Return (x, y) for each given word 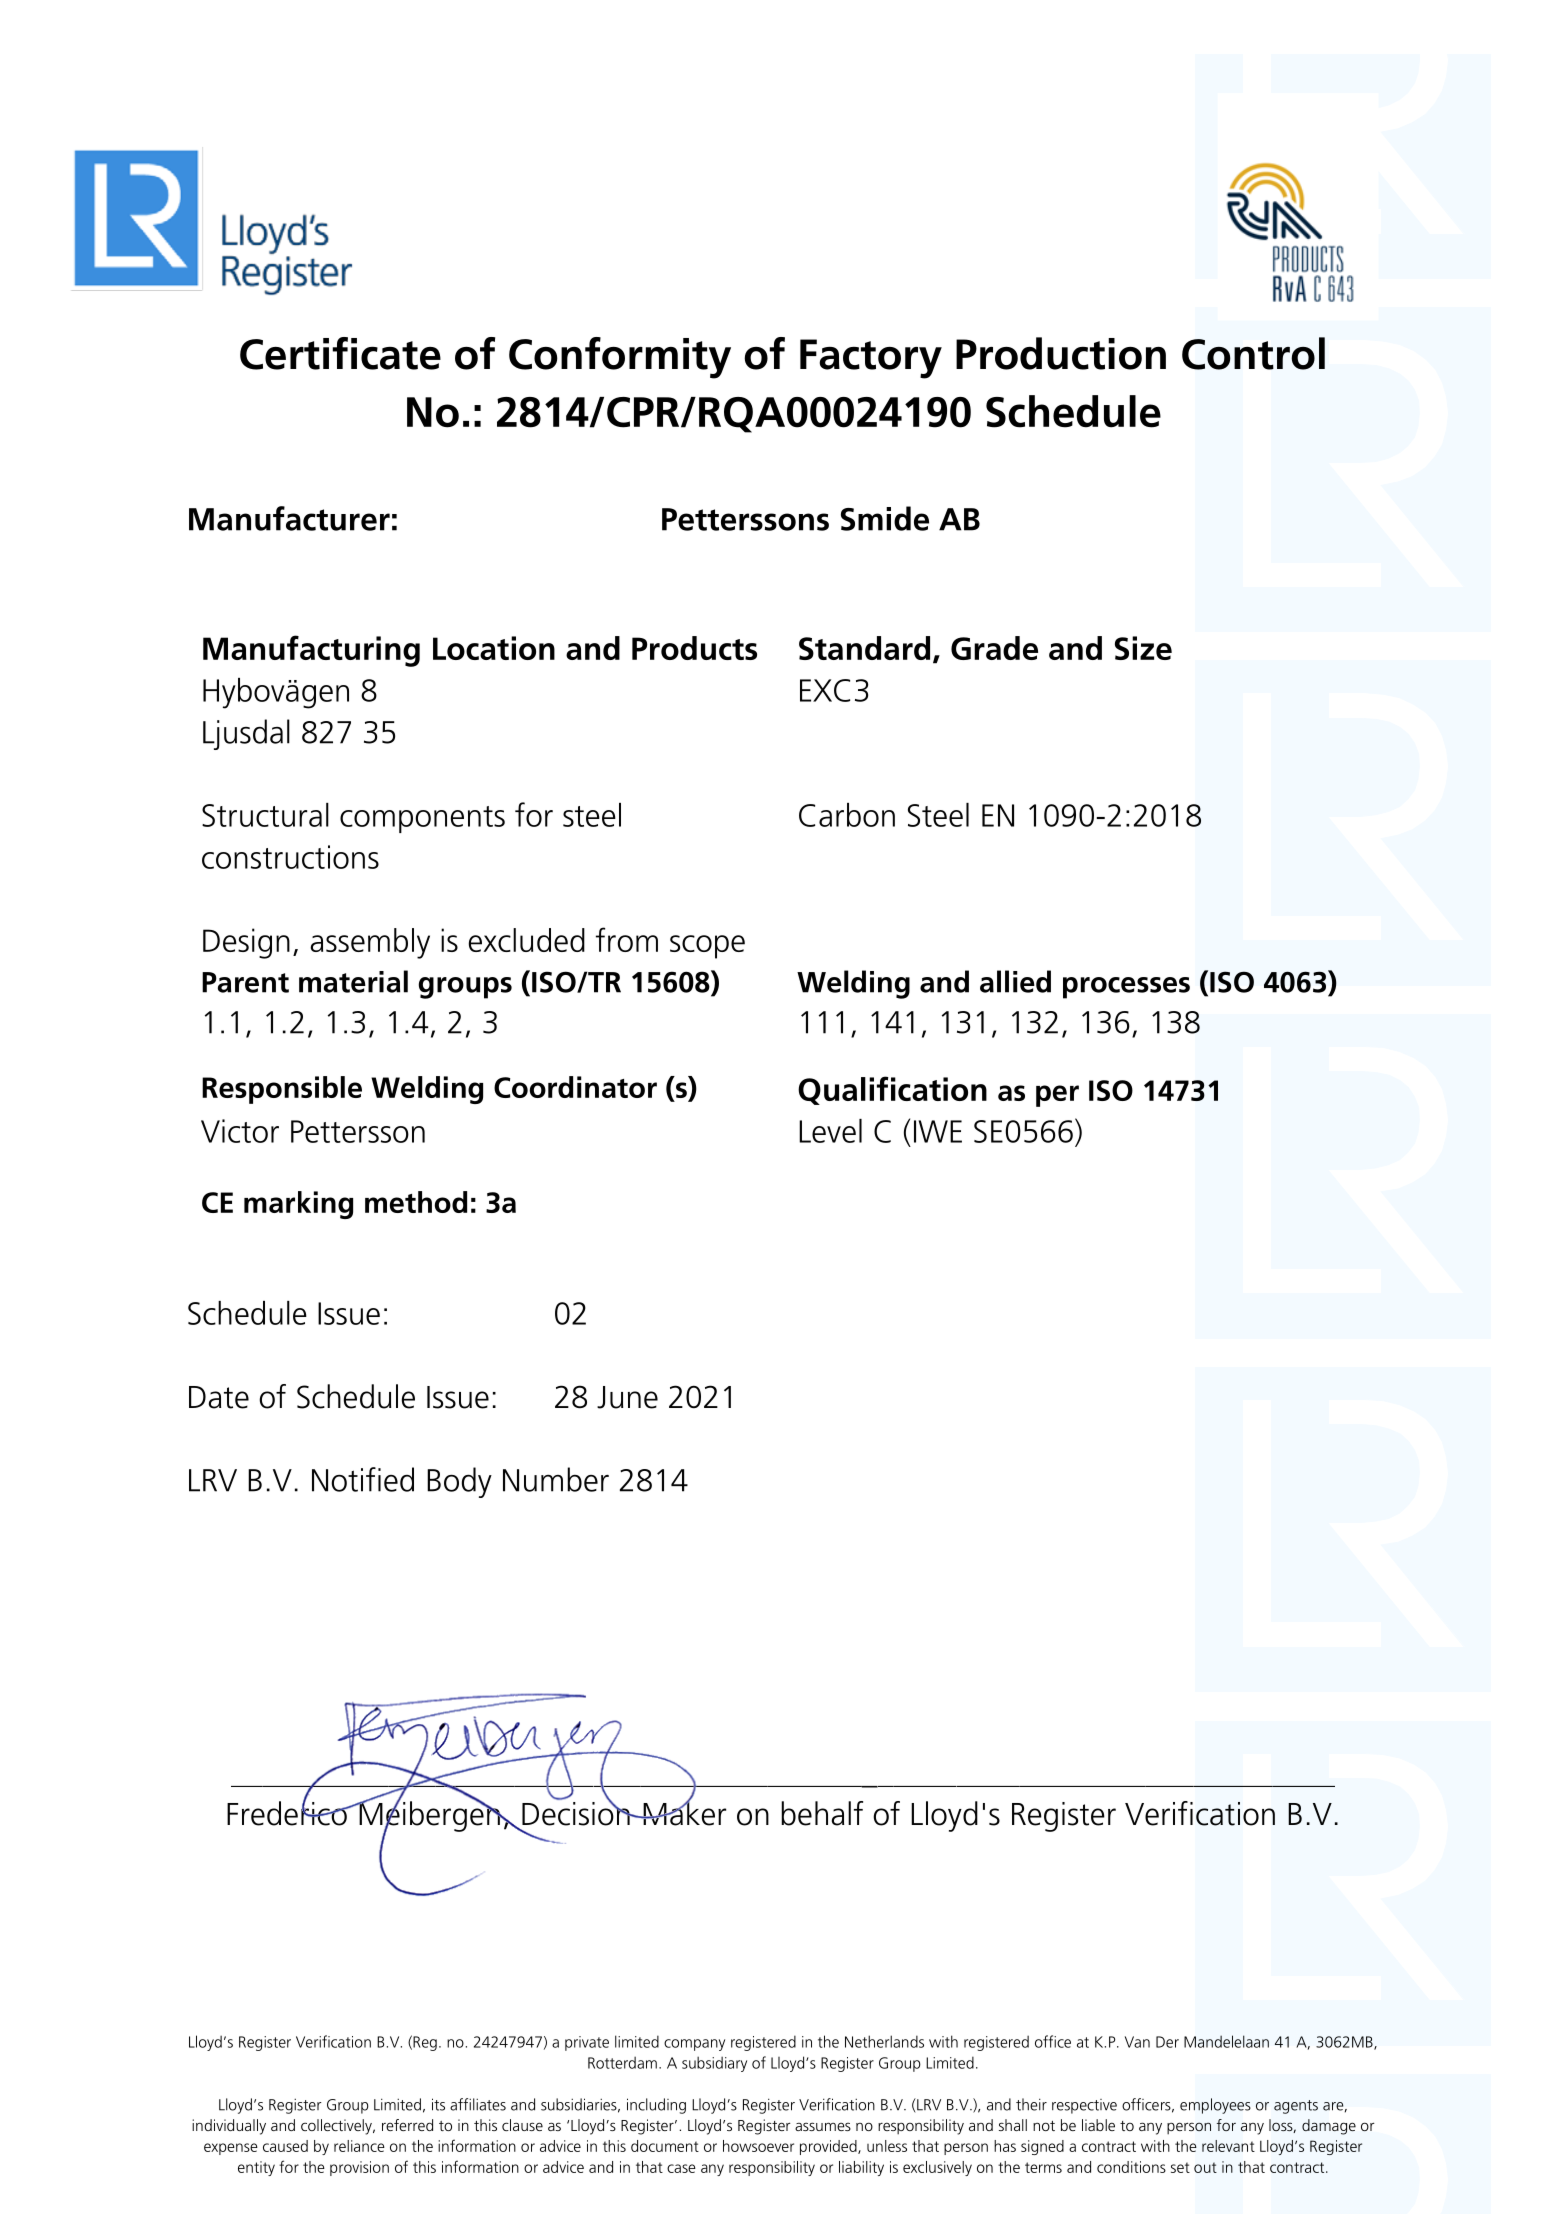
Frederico (288, 1812)
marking (298, 1205)
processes (1126, 988)
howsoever (758, 2146)
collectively (337, 2127)
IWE (938, 1131)
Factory (871, 359)
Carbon (847, 815)
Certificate (340, 353)
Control (1253, 353)
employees (1215, 2106)
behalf (822, 1813)
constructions (290, 857)
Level (830, 1131)
